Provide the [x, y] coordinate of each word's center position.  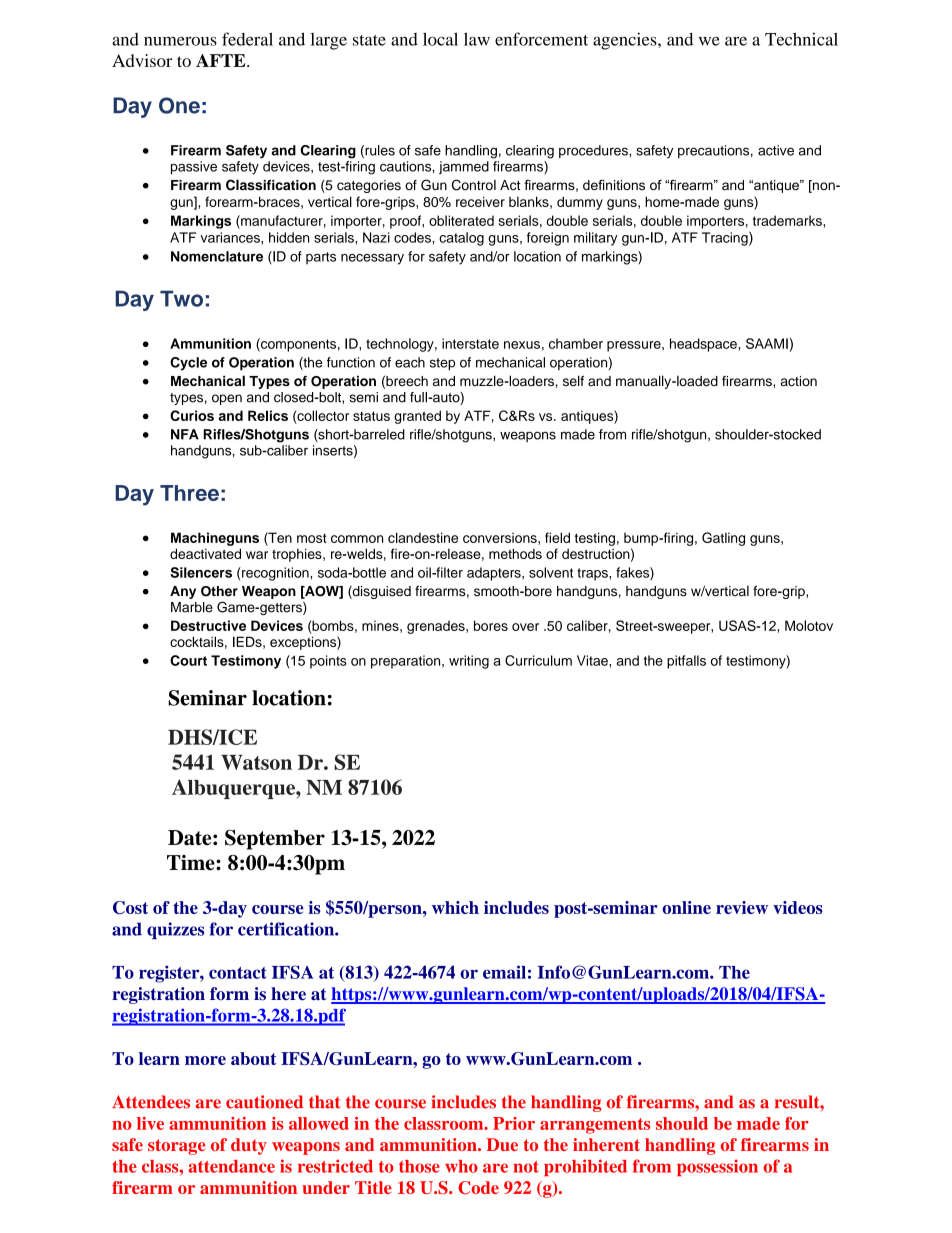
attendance [231, 1166]
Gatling [723, 539]
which [455, 907]
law [477, 39]
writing [469, 662]
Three [189, 493]
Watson [256, 762]
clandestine [423, 537]
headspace [704, 345]
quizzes [175, 930]
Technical [801, 39]
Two [181, 298]
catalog [461, 239]
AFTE [222, 60]
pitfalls [686, 662]
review [742, 907]
